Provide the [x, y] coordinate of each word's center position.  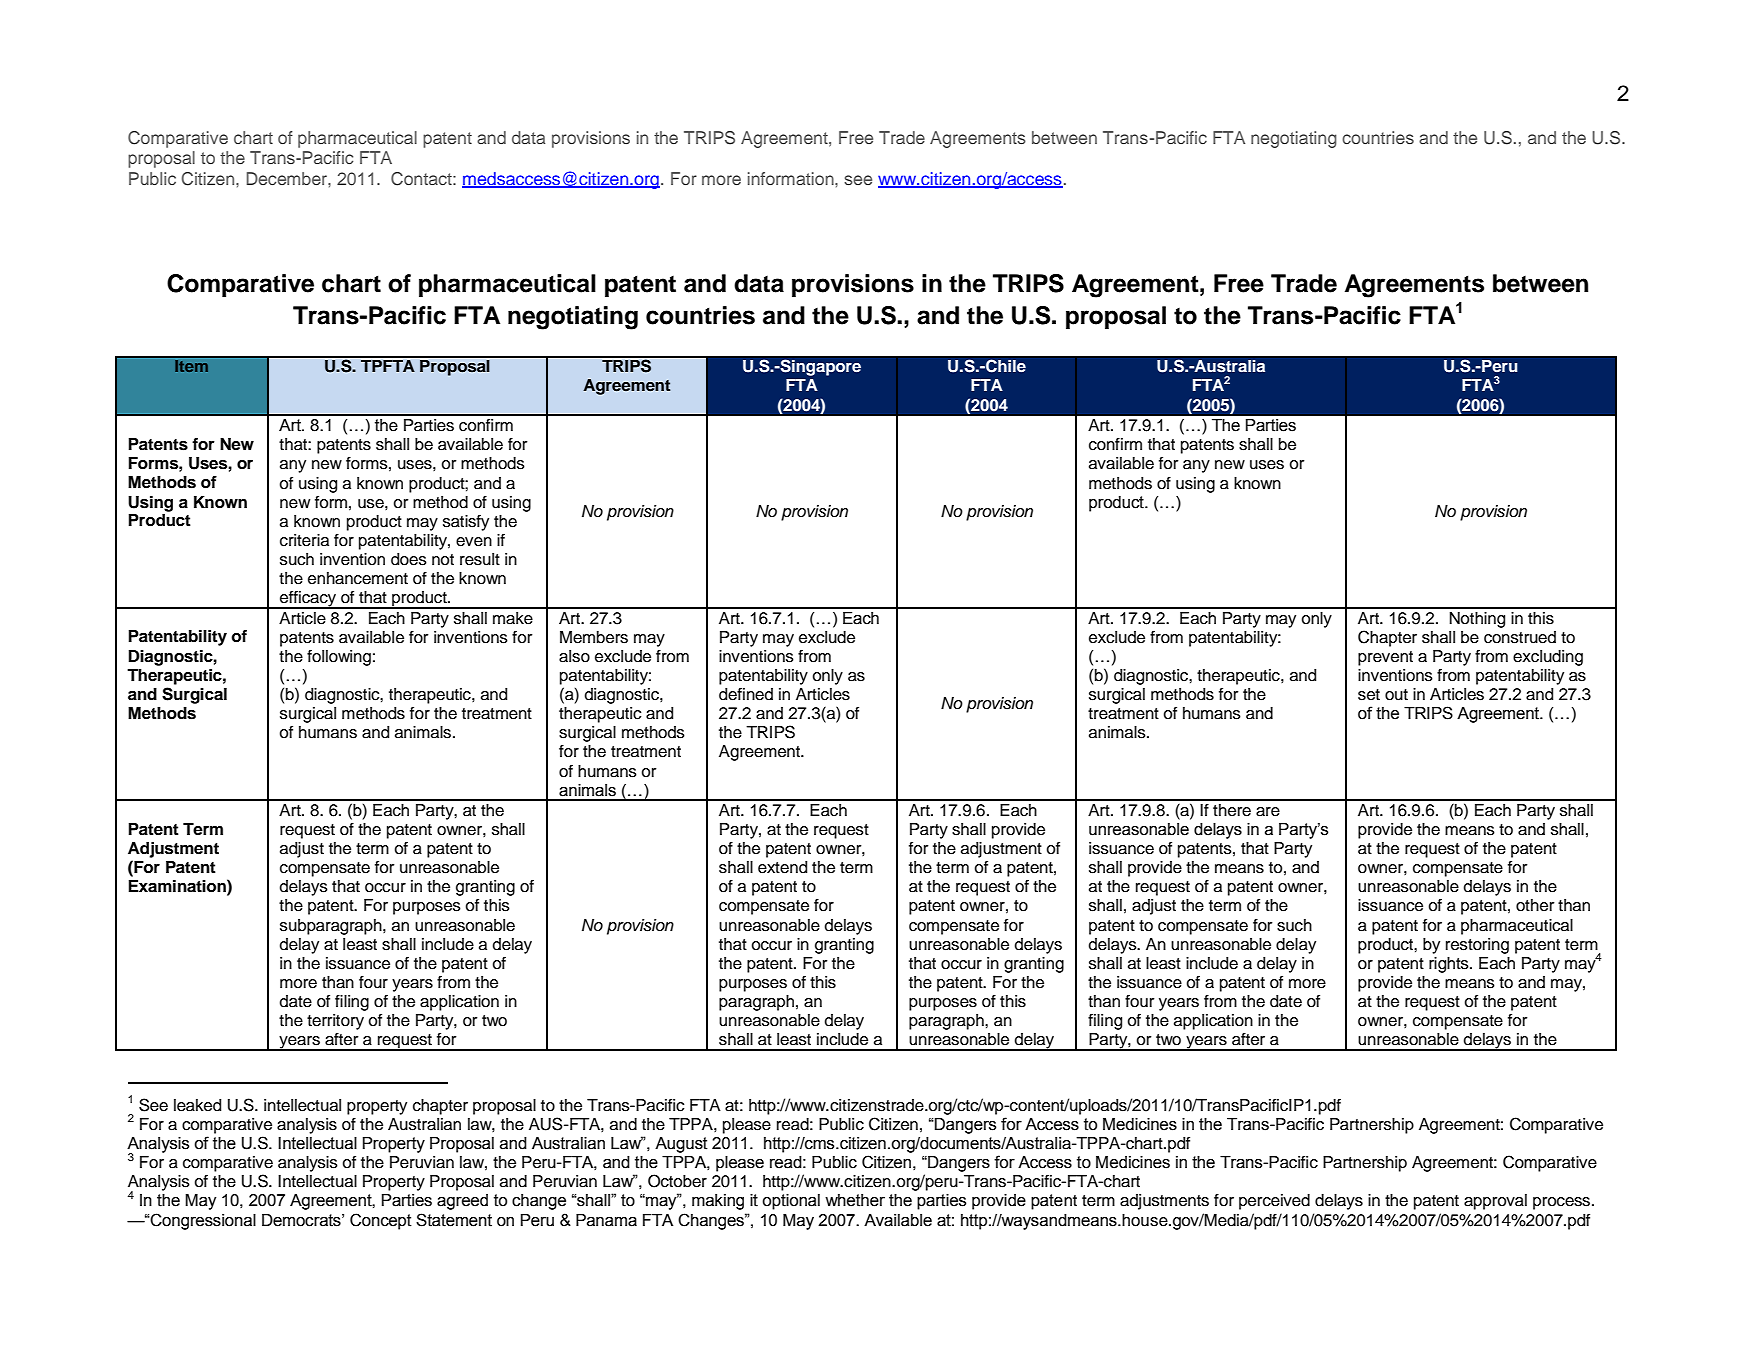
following [339, 658]
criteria [304, 540]
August [681, 1145]
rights [1450, 965]
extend [782, 867]
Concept [381, 1221]
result [480, 559]
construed [1520, 637]
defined [746, 694]
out [1396, 695]
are [1268, 812]
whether [855, 1200]
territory [335, 1022]
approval [1495, 1202]
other [1535, 905]
